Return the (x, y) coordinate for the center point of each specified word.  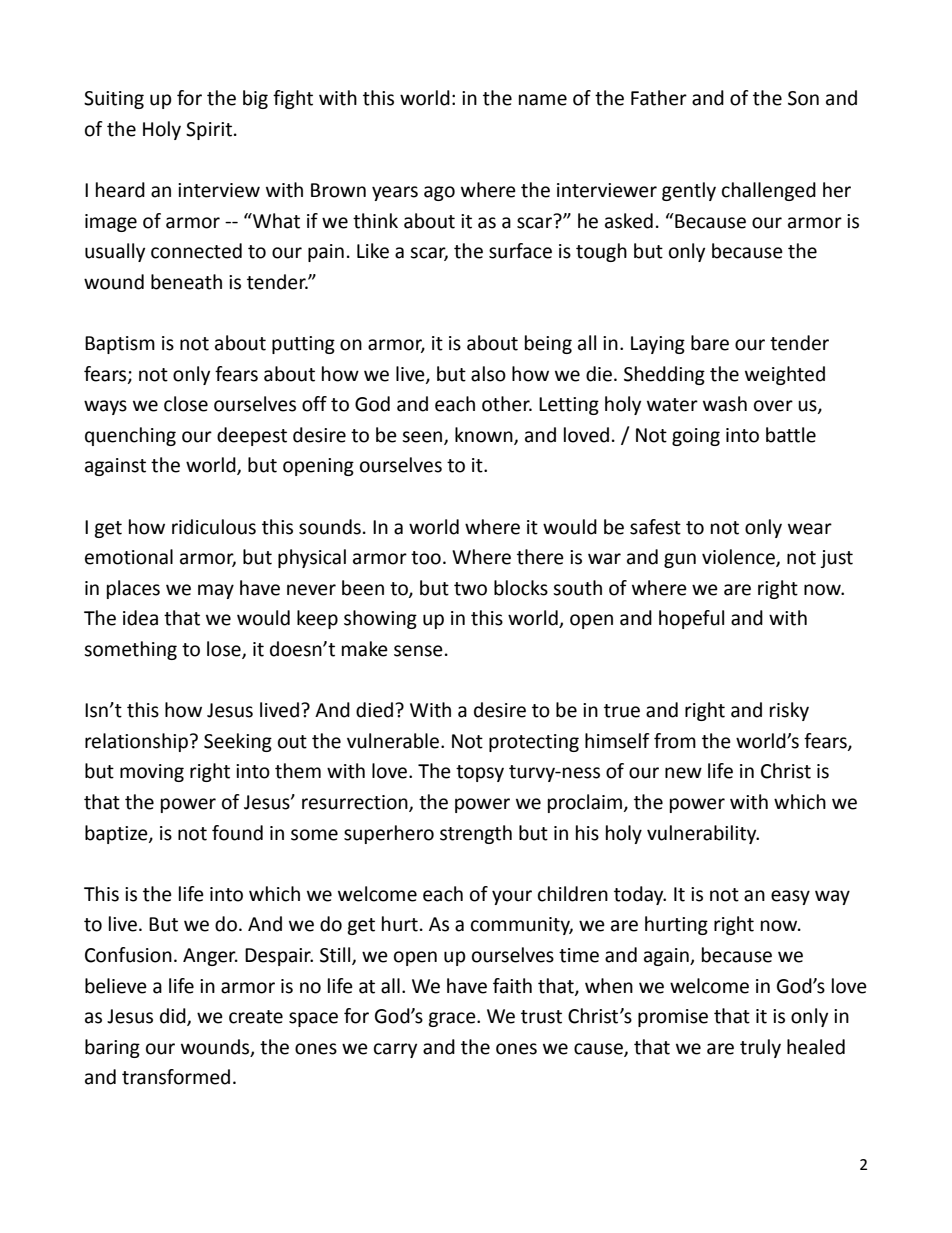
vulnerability (703, 834)
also (488, 374)
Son (803, 98)
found (237, 833)
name (543, 100)
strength (476, 834)
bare (710, 343)
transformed (176, 1077)
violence (739, 558)
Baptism (120, 345)
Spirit (209, 131)
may (216, 591)
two (470, 589)
